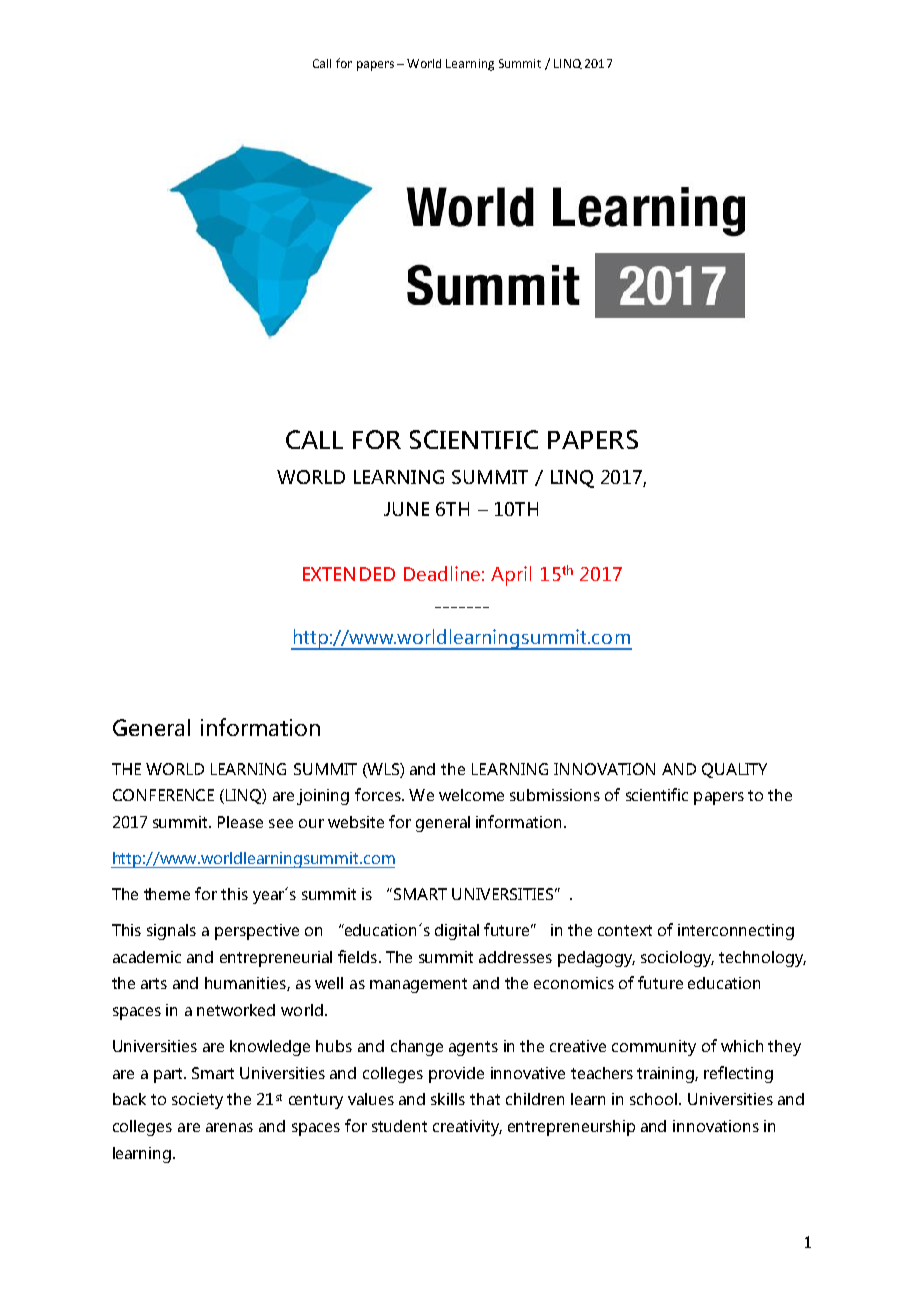 This screenshot has height=1308, width=924. I want to click on skills, so click(448, 1099).
